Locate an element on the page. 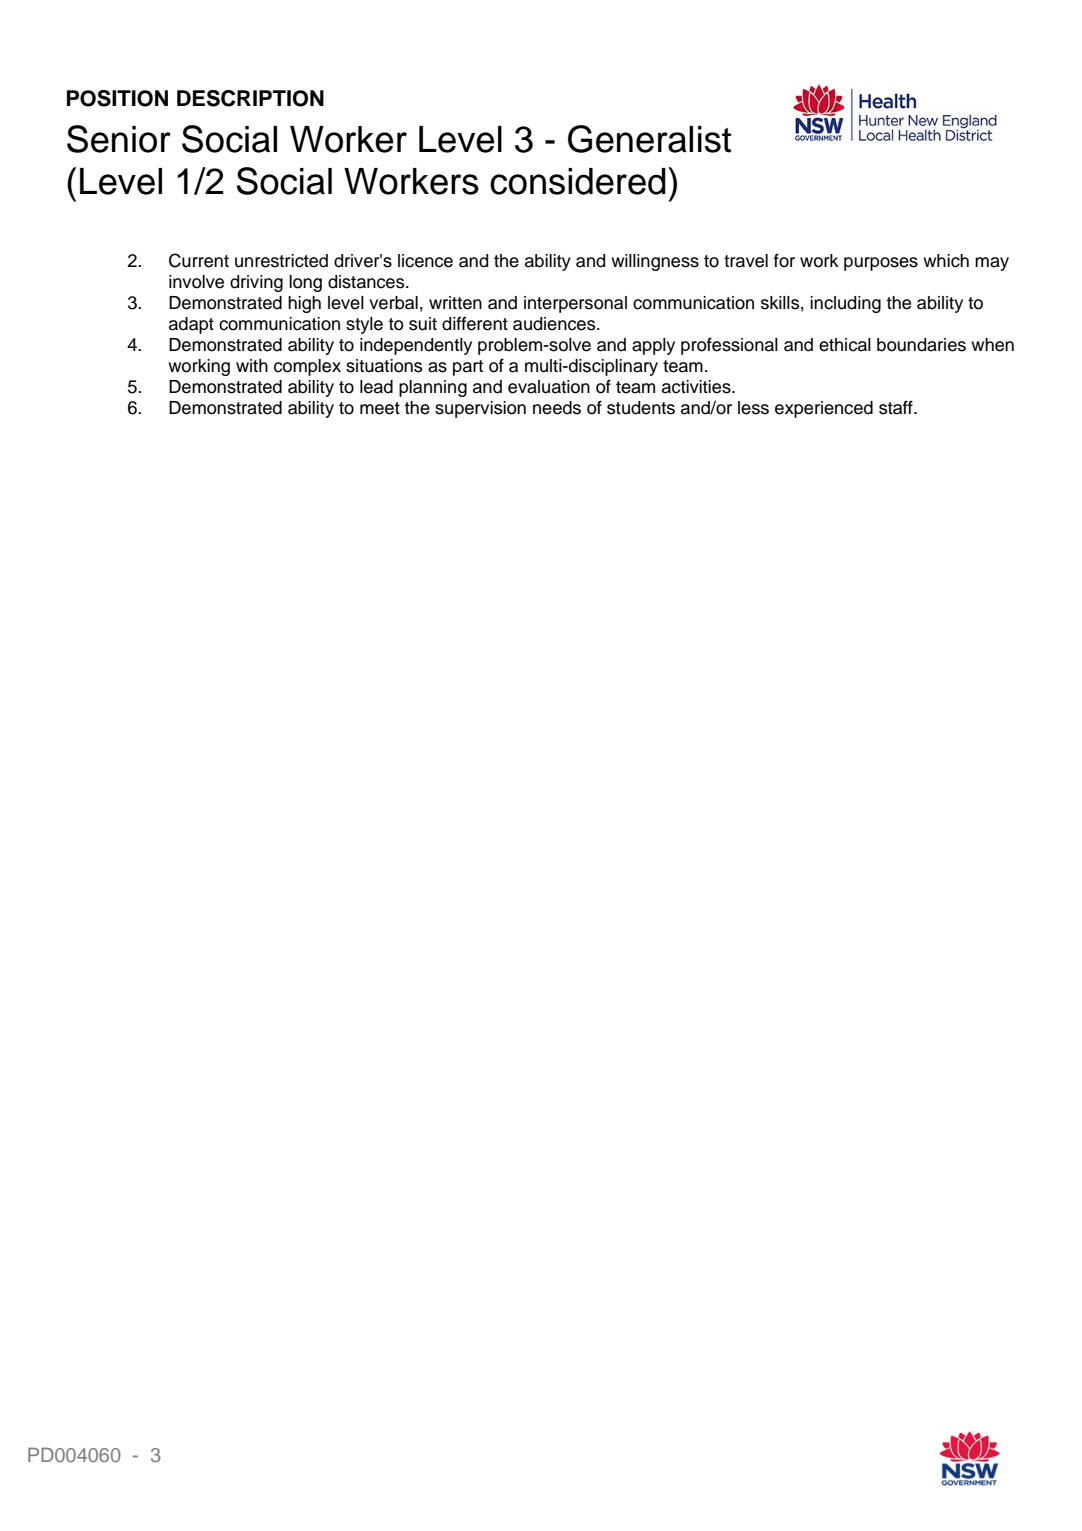  purposes is located at coordinates (881, 264).
